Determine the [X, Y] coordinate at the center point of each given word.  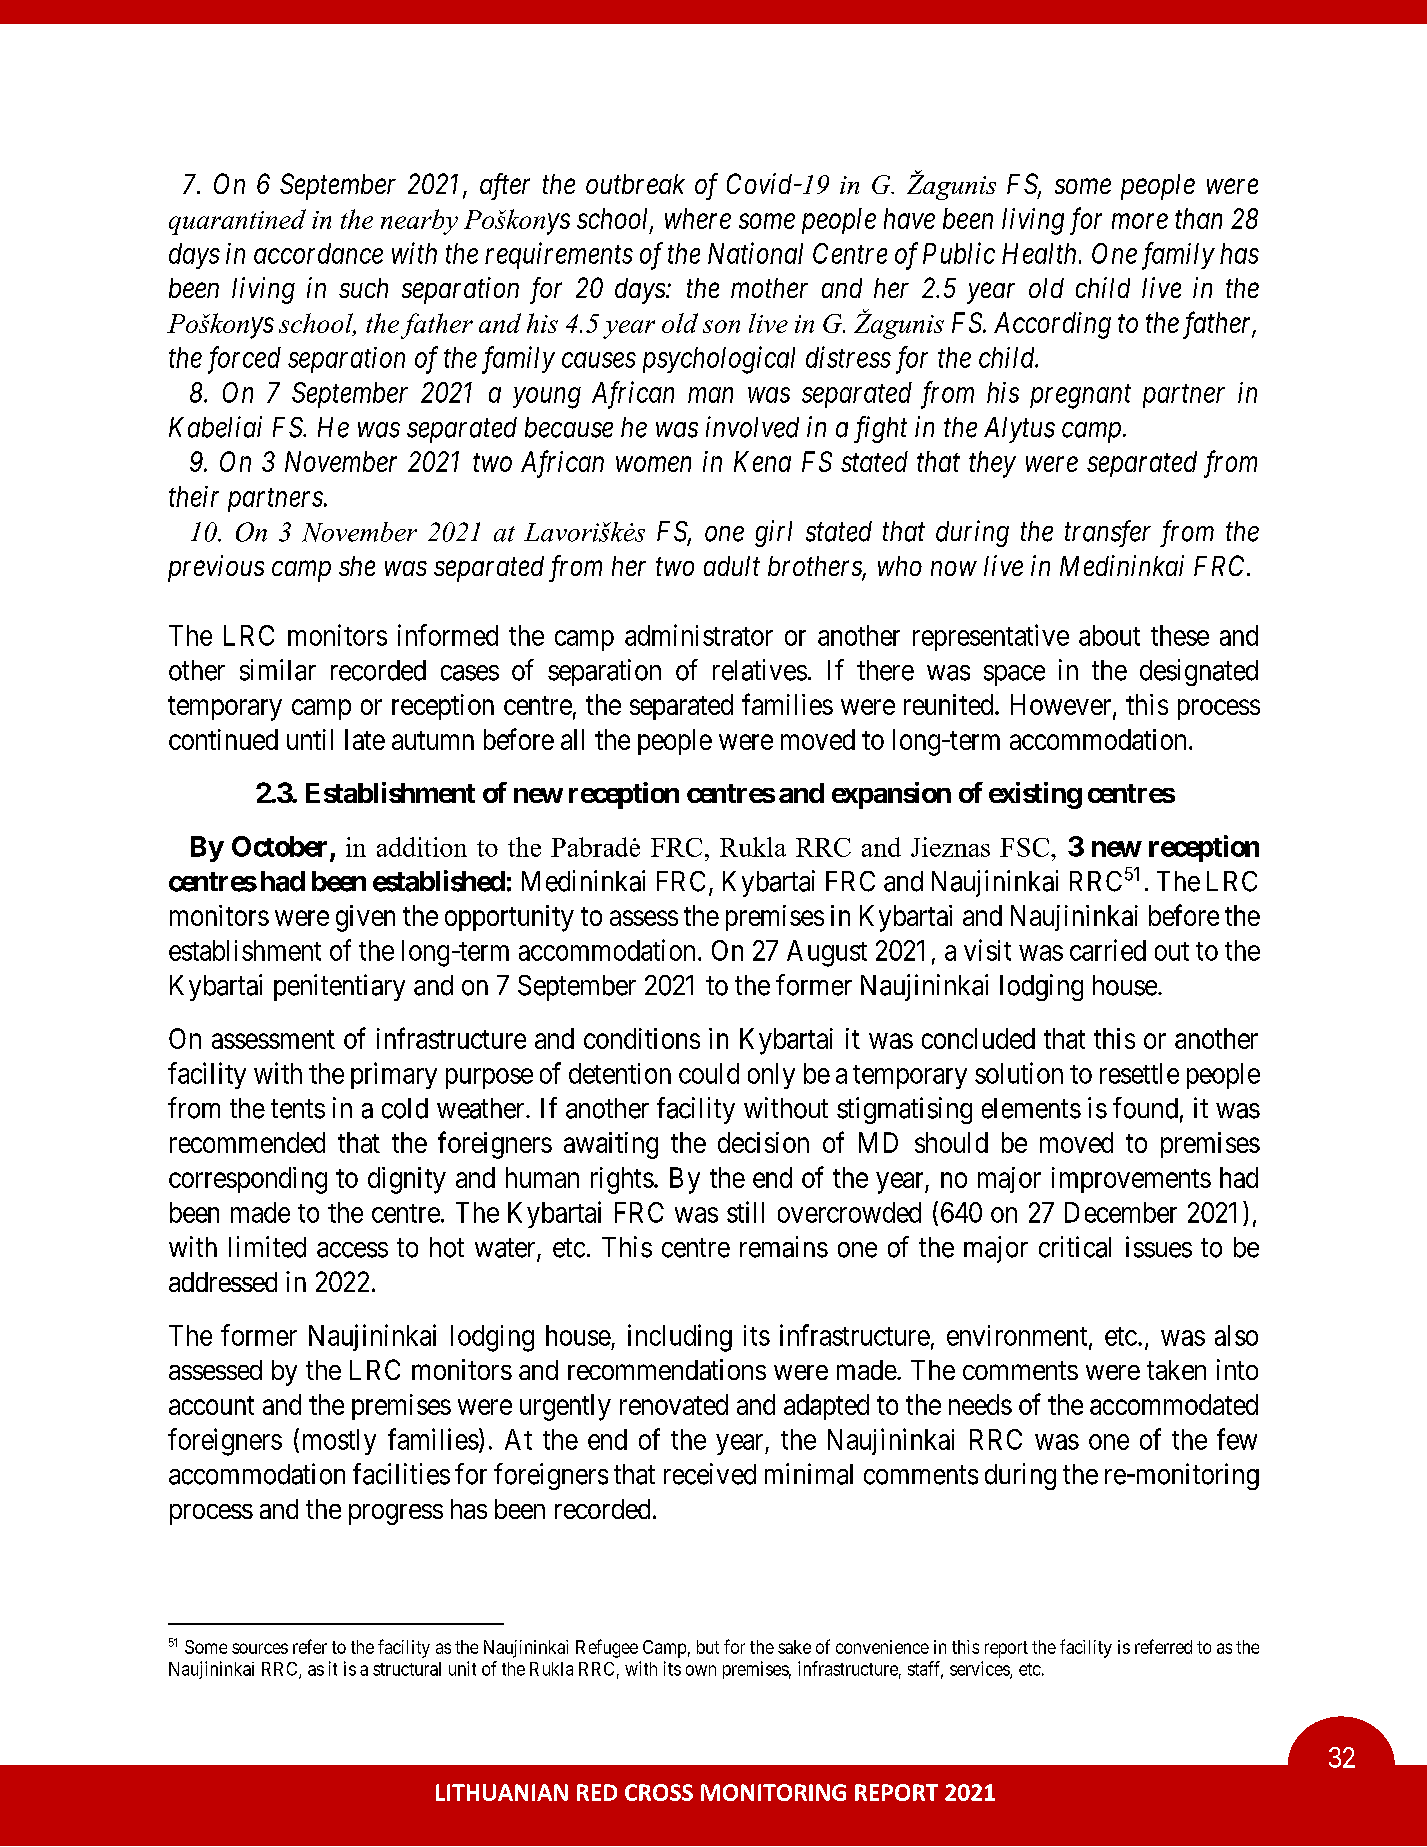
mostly [339, 1442]
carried [1108, 950]
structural [407, 1669]
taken [1176, 1370]
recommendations [667, 1369]
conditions [642, 1038]
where [698, 218]
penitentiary [339, 987]
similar [278, 670]
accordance [318, 253]
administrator [699, 635]
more [1140, 221]
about [1109, 635]
